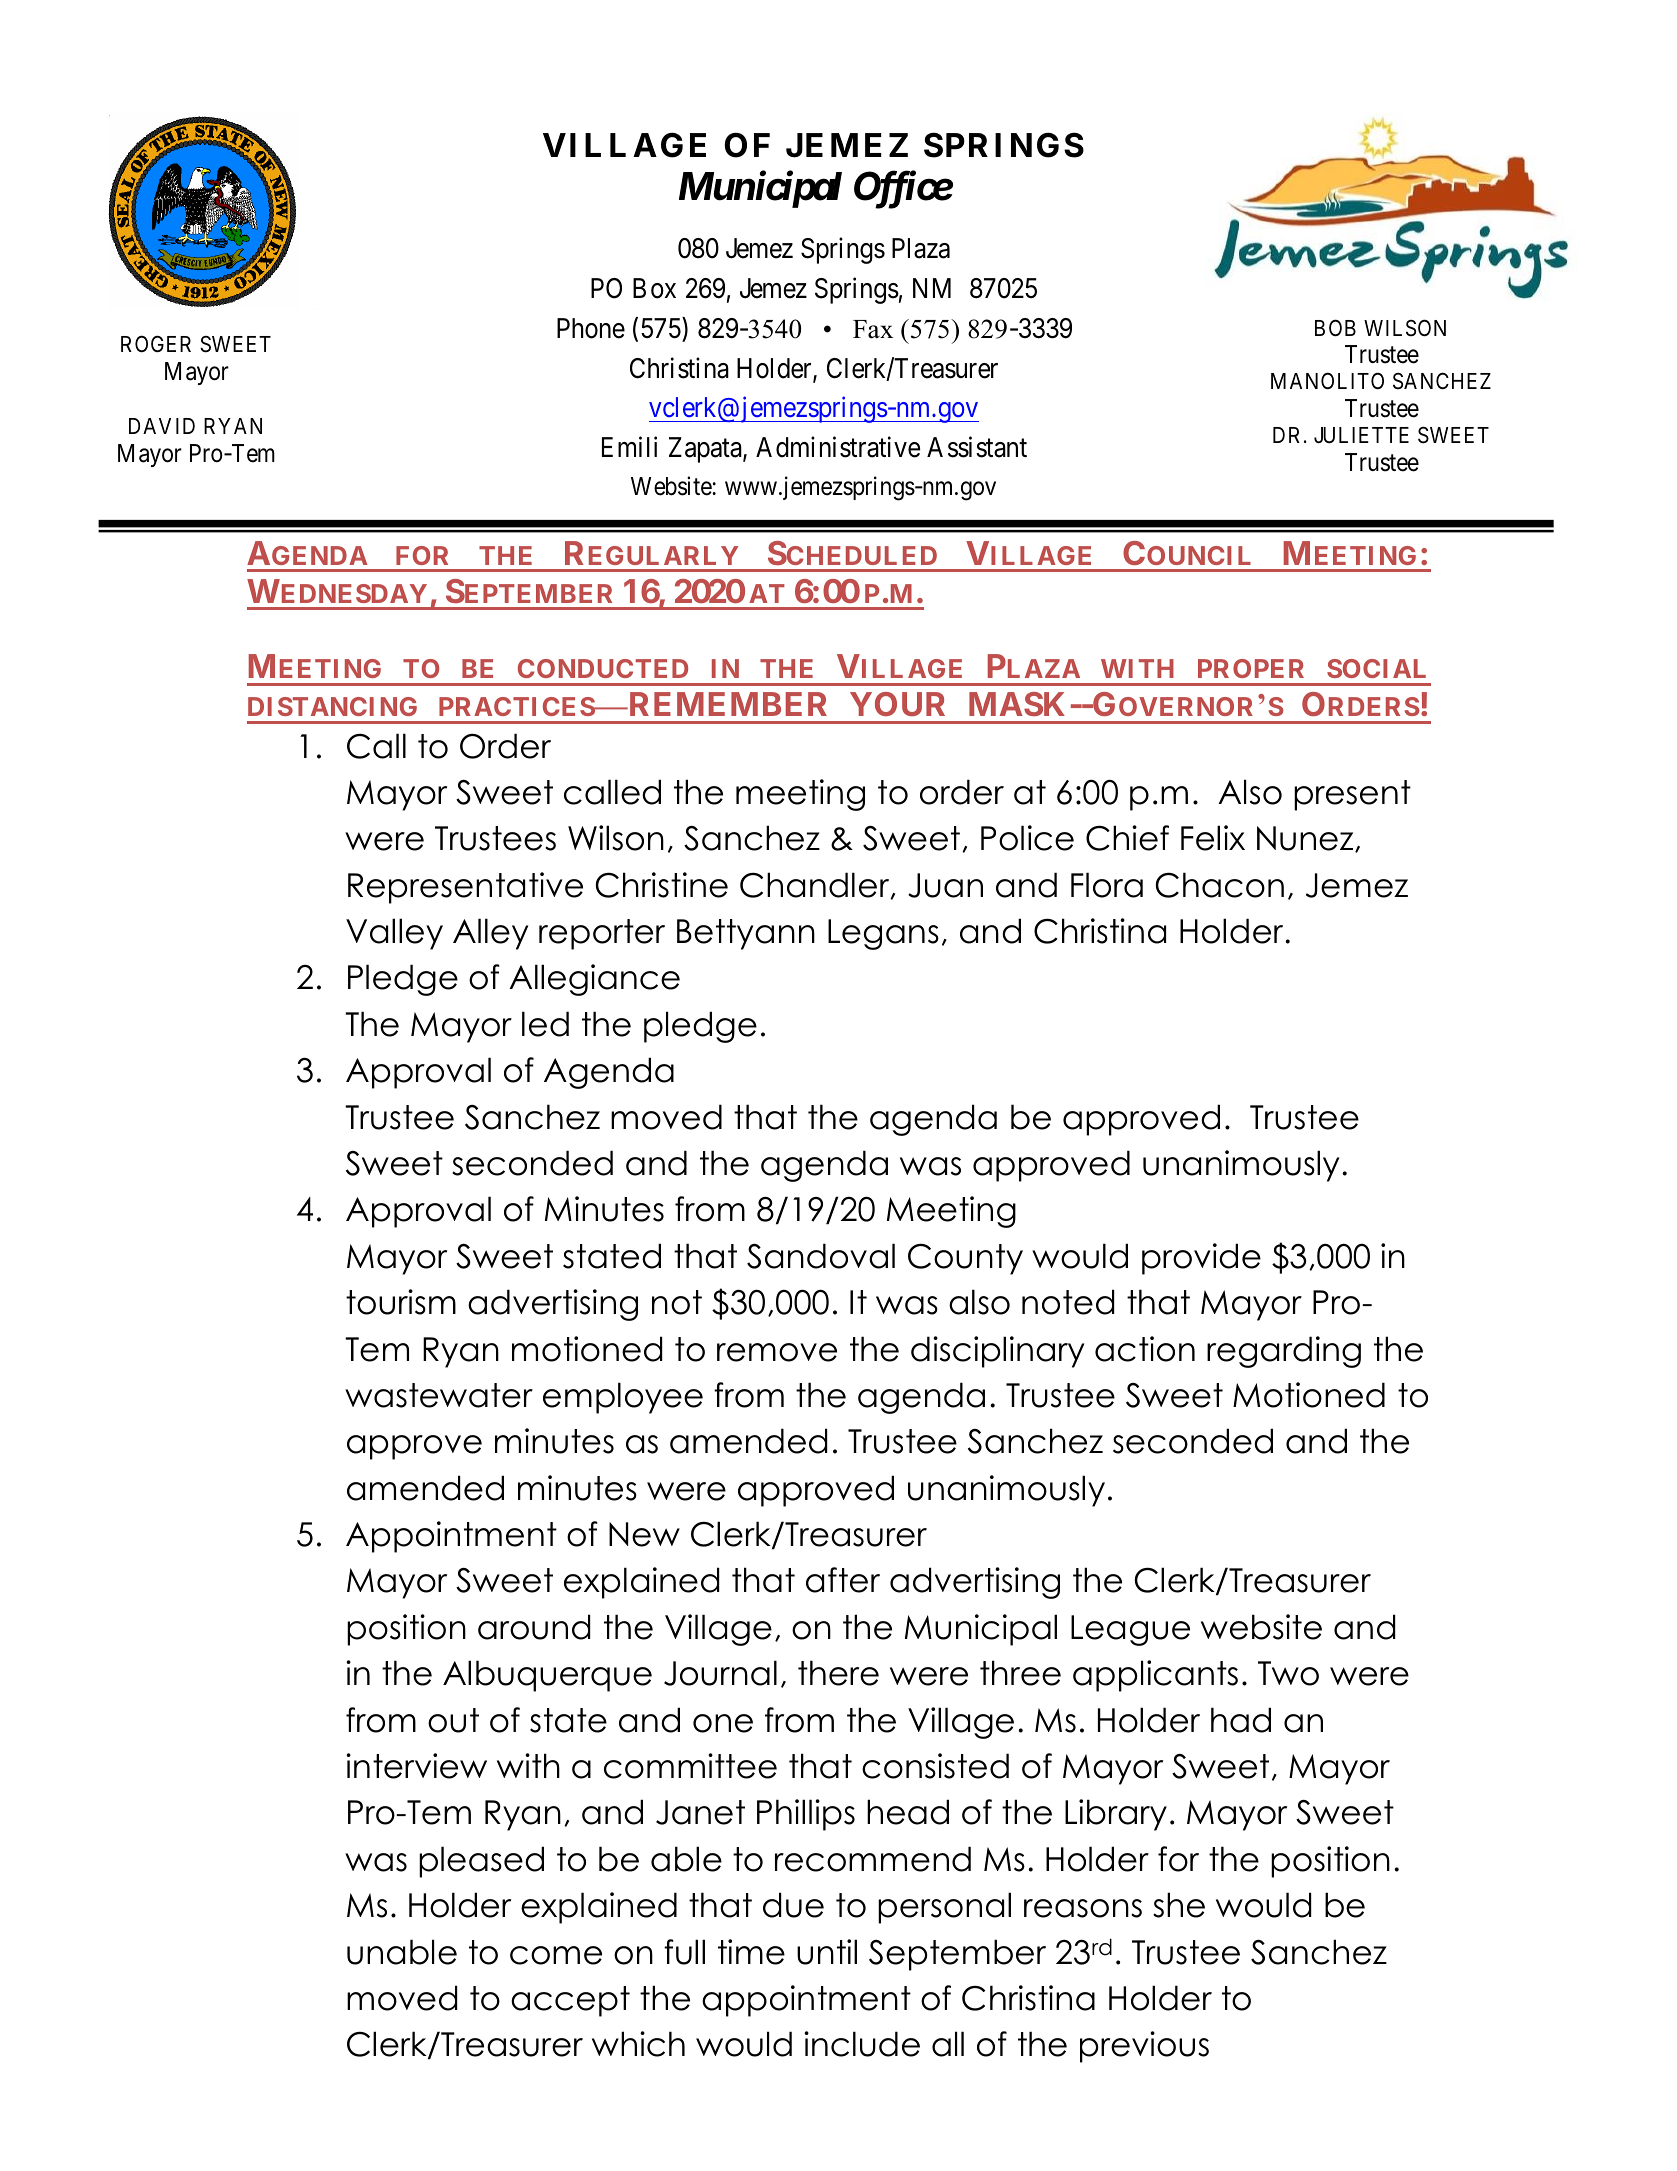 This image has width=1677, height=2171. Describe the element at coordinates (453, 1720) in the image. I see `out` at that location.
